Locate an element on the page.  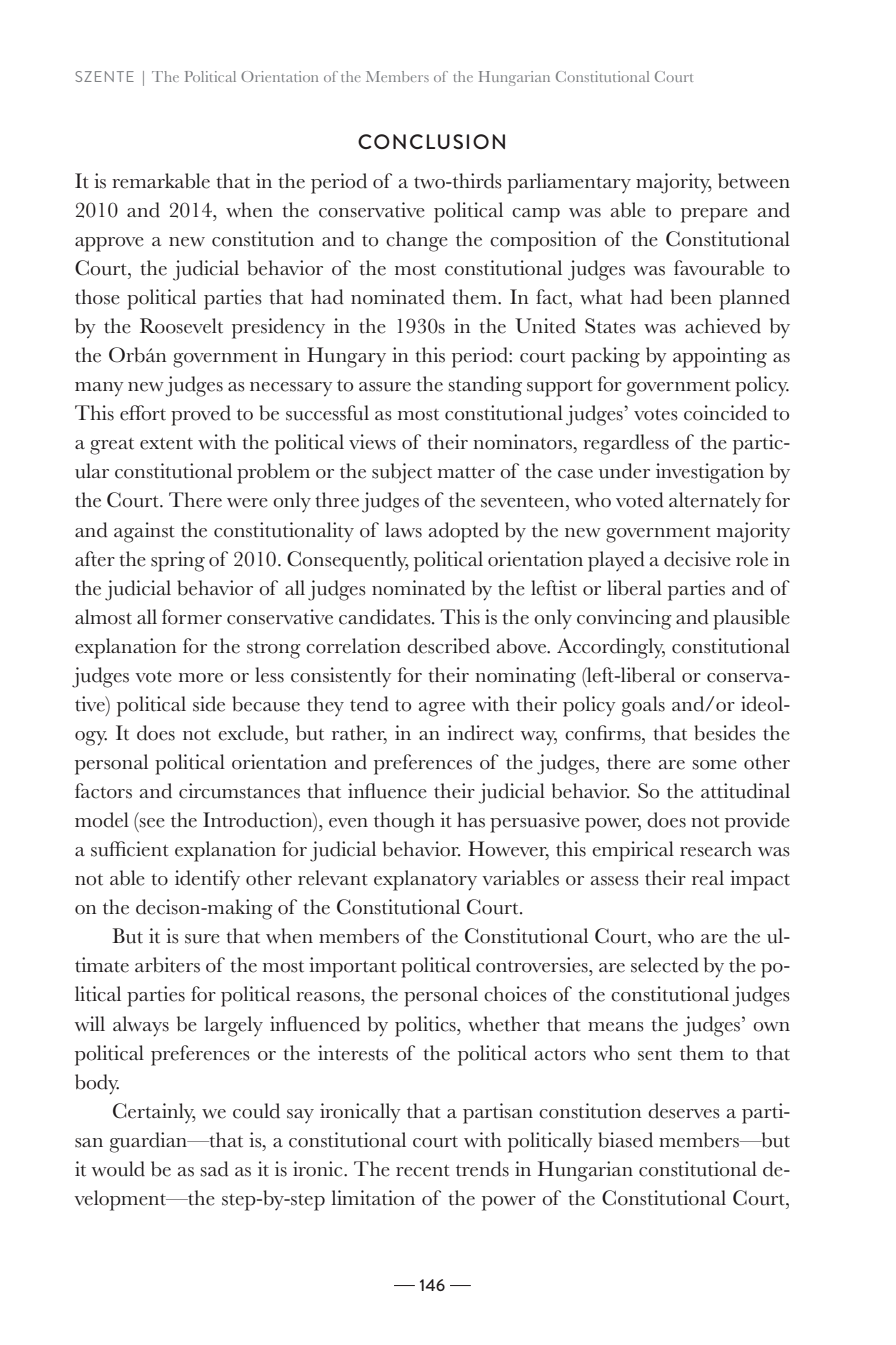
described is located at coordinates (448, 646).
